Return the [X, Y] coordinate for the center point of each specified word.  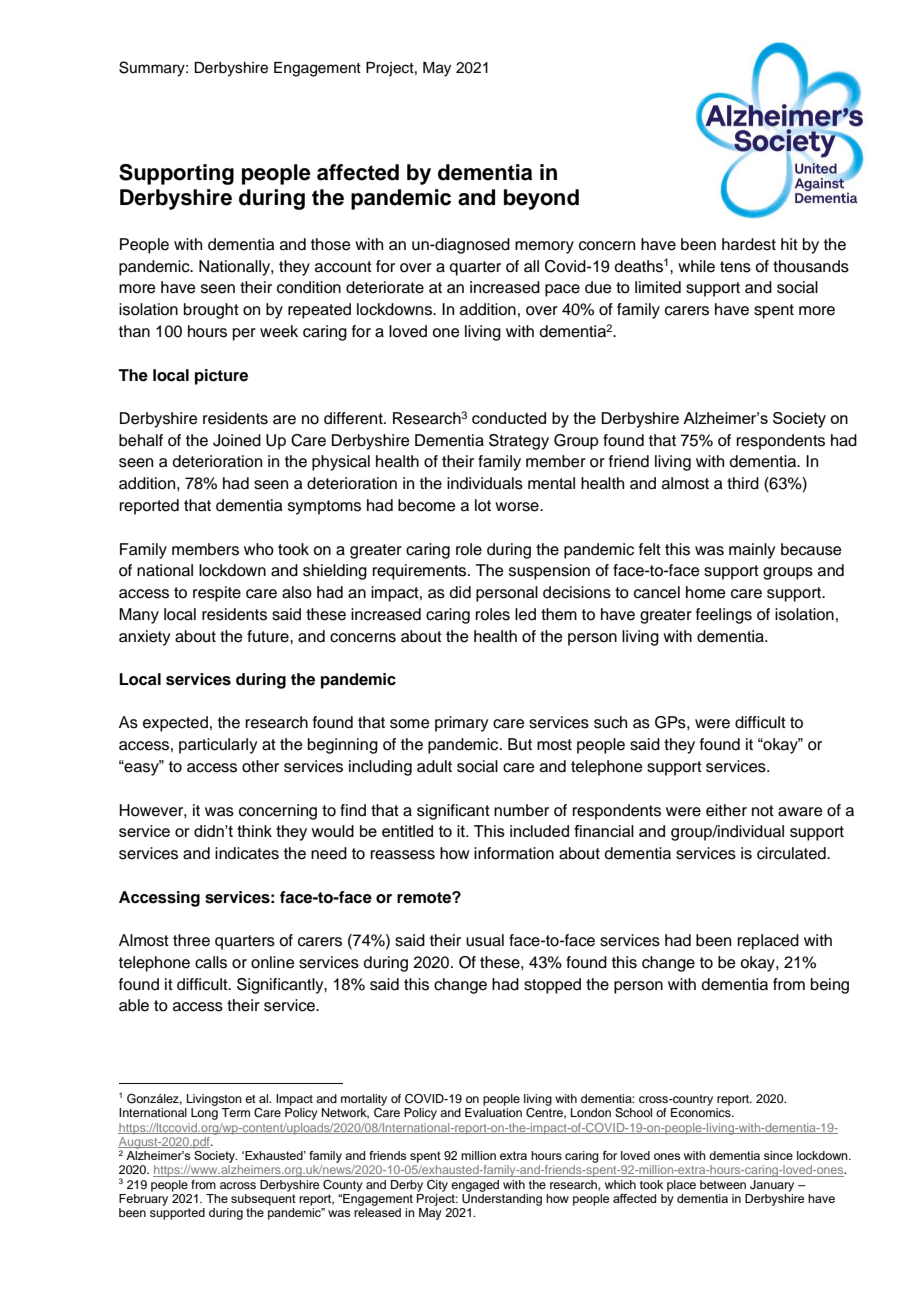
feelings [724, 616]
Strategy [519, 442]
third [743, 483]
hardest [749, 244]
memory [544, 247]
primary [461, 724]
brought [211, 311]
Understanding [502, 1200]
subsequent [263, 1200]
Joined [237, 440]
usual [485, 940]
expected [175, 724]
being [830, 986]
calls [211, 962]
